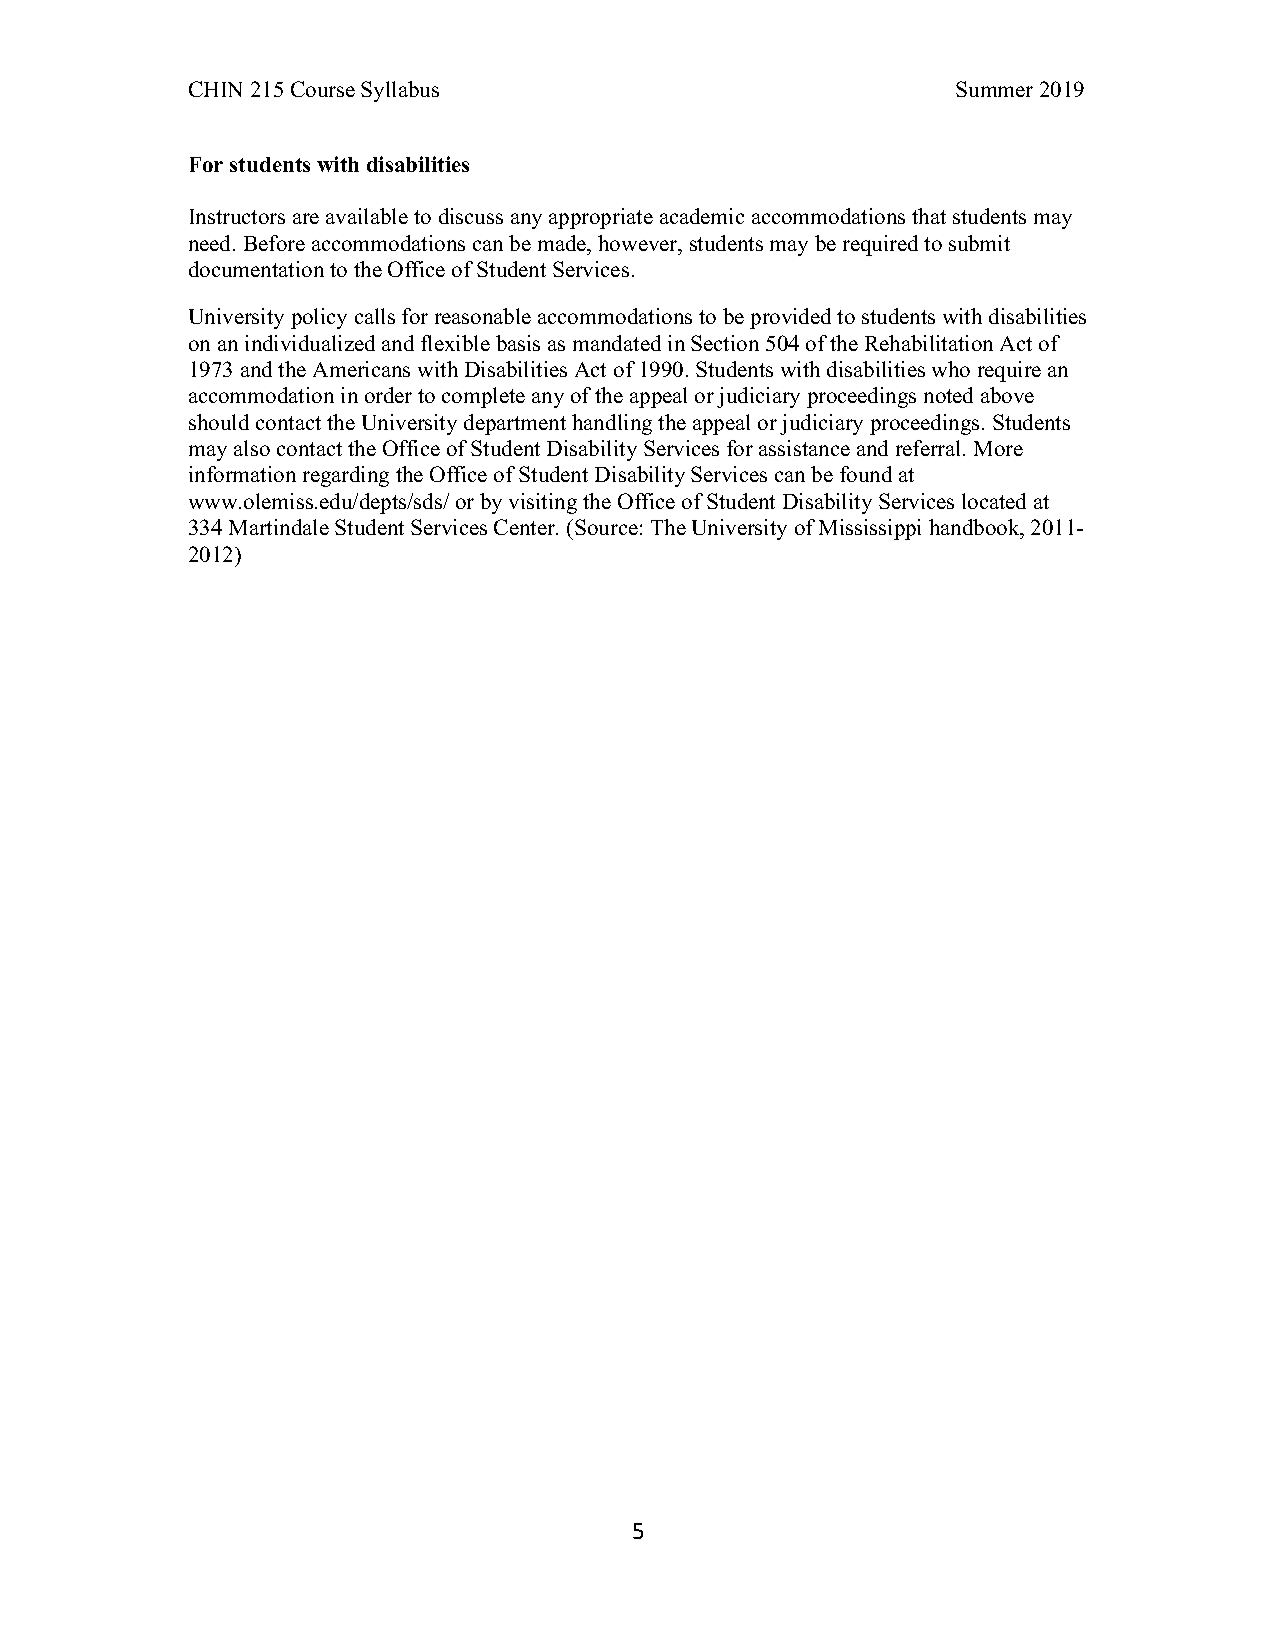  Describe the element at coordinates (606, 527) in the screenshot. I see `Source` at that location.
